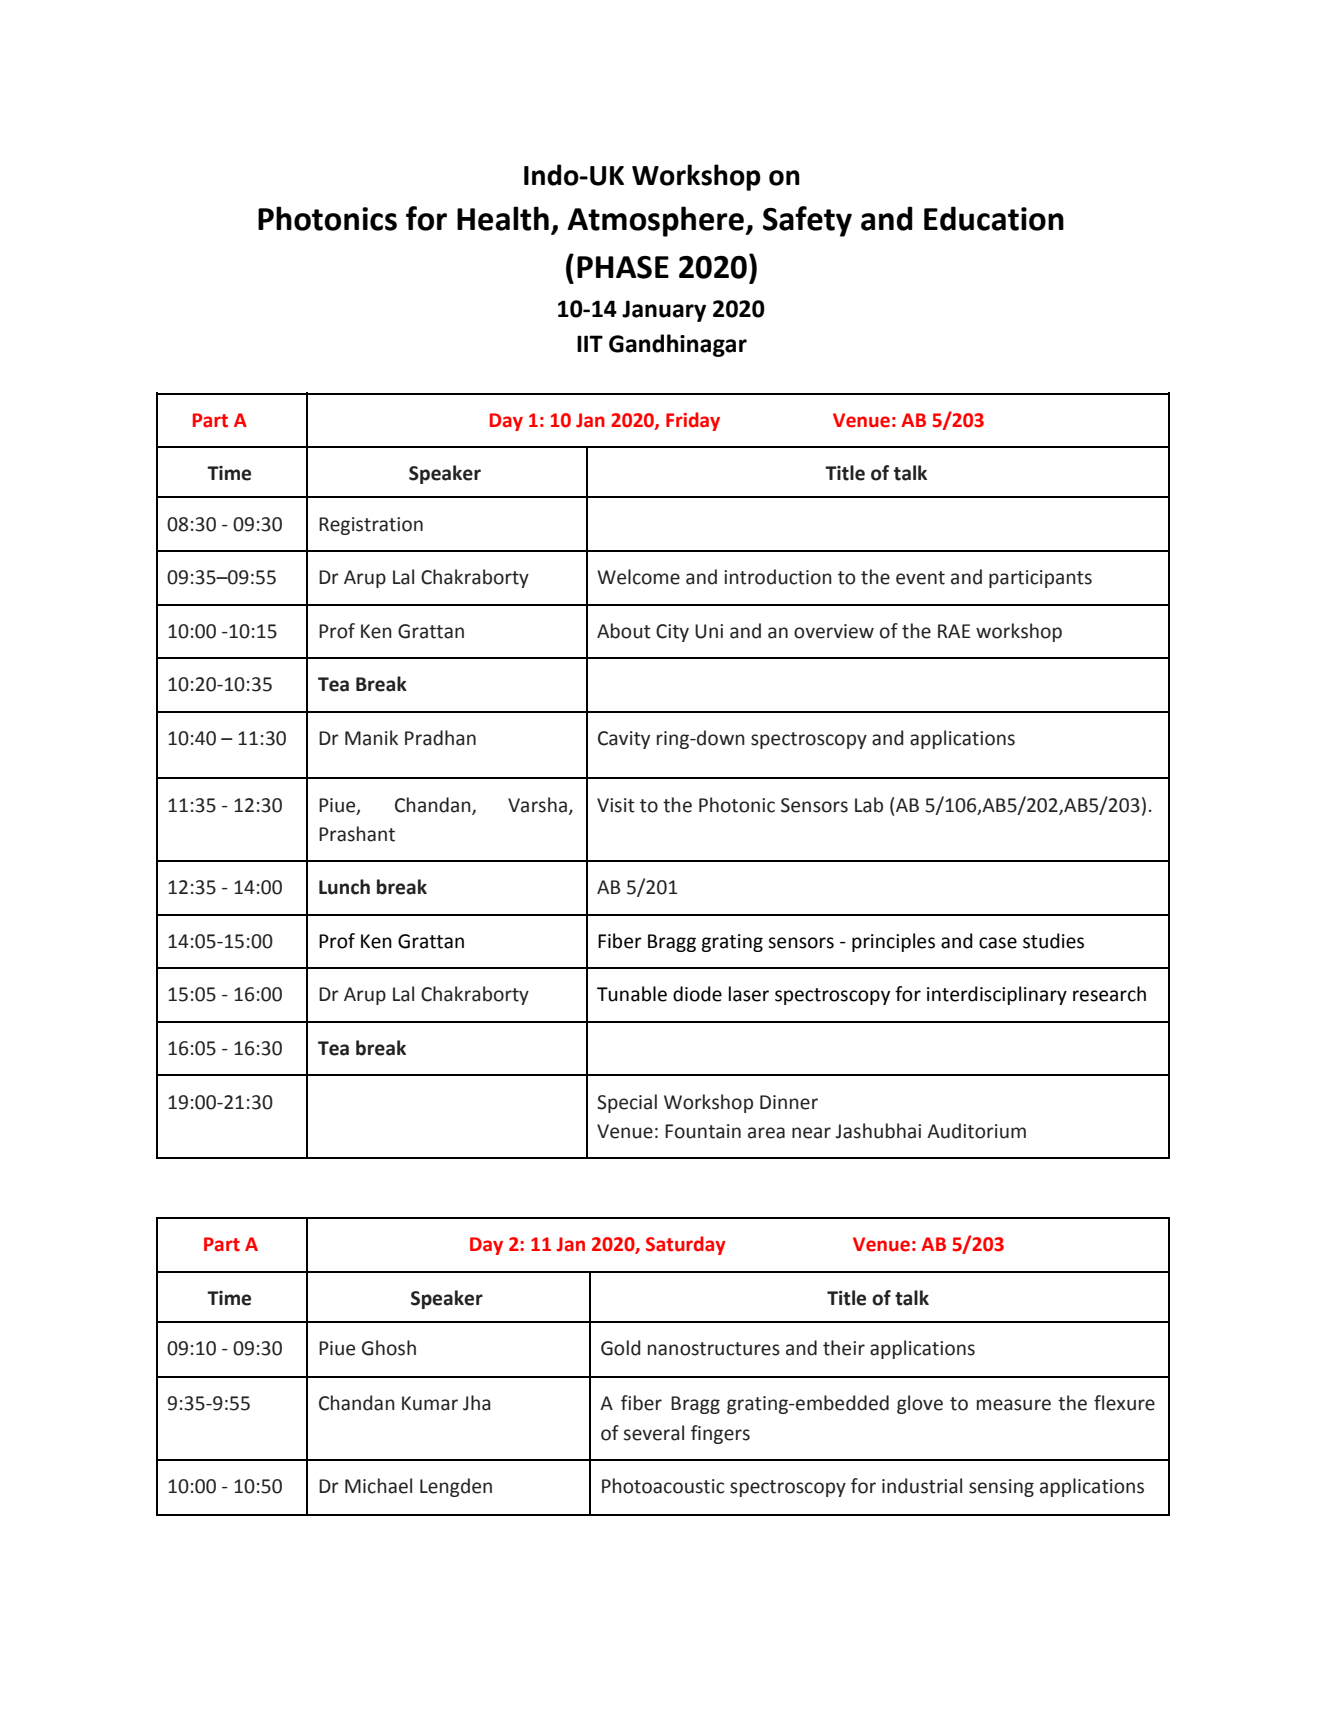 The width and height of the screenshot is (1324, 1714). What do you see at coordinates (430, 1403) in the screenshot?
I see `Kumar` at bounding box center [430, 1403].
